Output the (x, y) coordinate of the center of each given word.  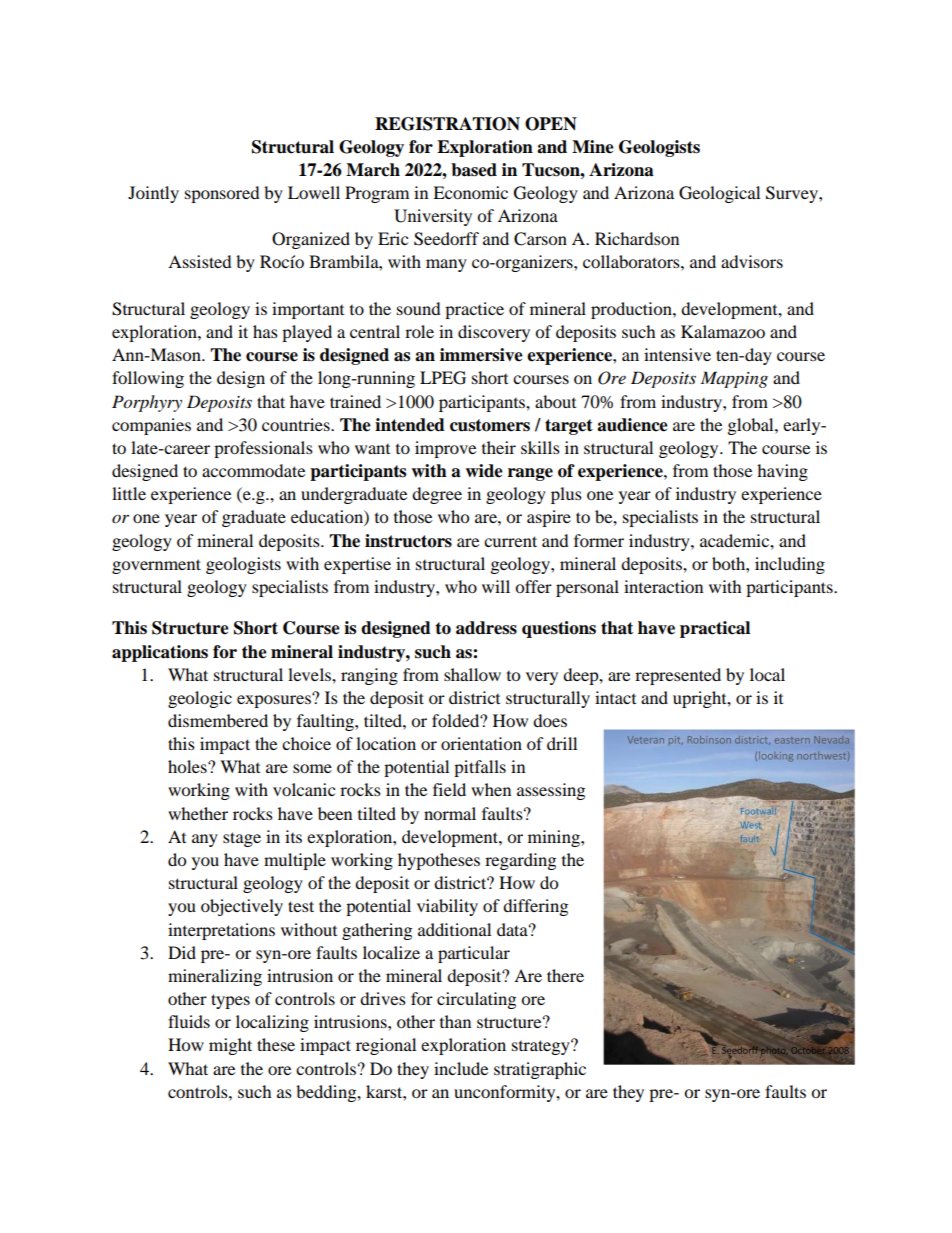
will (496, 586)
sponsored (222, 194)
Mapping (734, 379)
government (156, 566)
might (230, 1046)
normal (450, 813)
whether (198, 813)
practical (715, 629)
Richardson (637, 238)
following (148, 379)
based (474, 170)
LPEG (443, 378)
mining (555, 838)
